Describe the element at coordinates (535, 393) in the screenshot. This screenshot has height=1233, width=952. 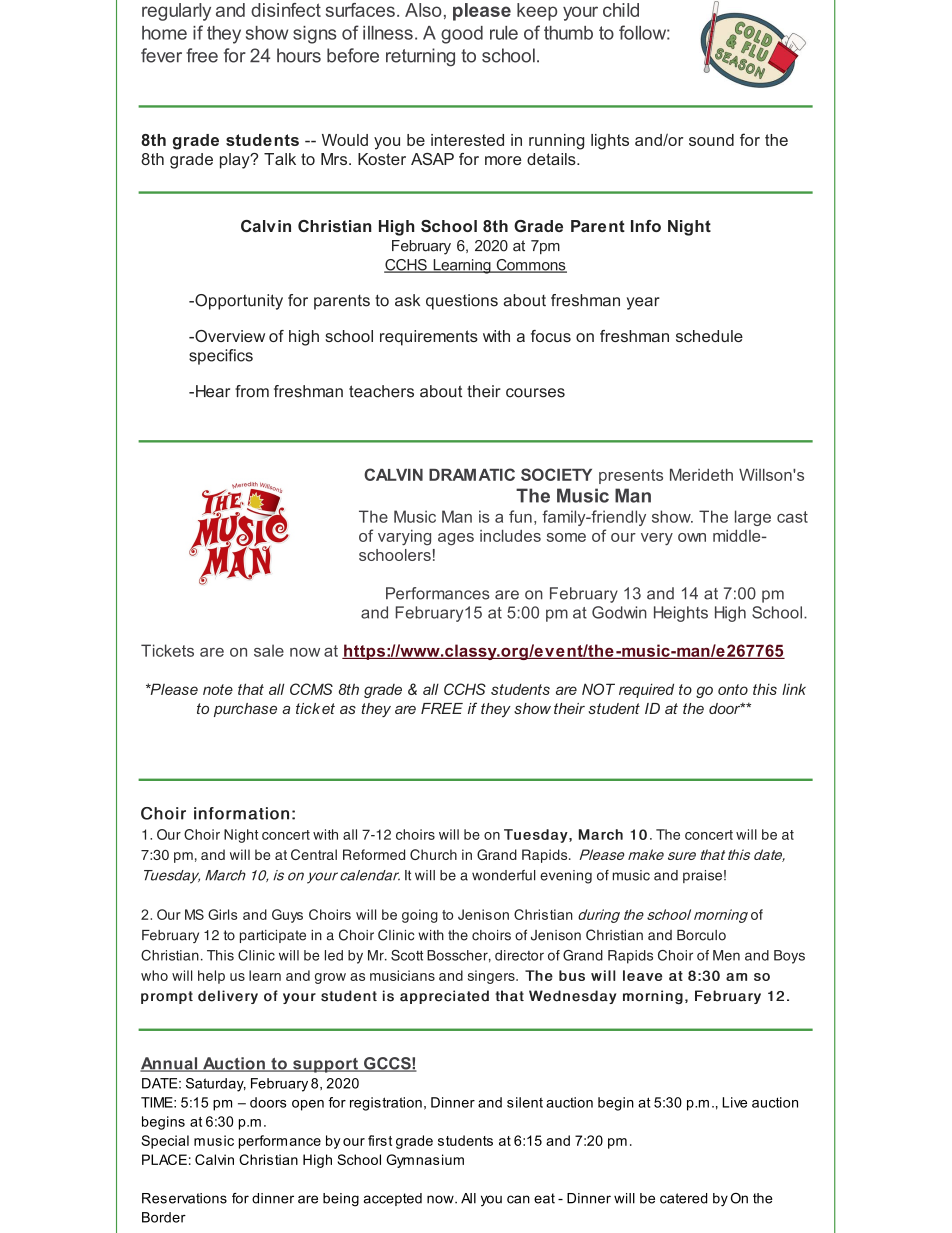
I see `courses` at that location.
